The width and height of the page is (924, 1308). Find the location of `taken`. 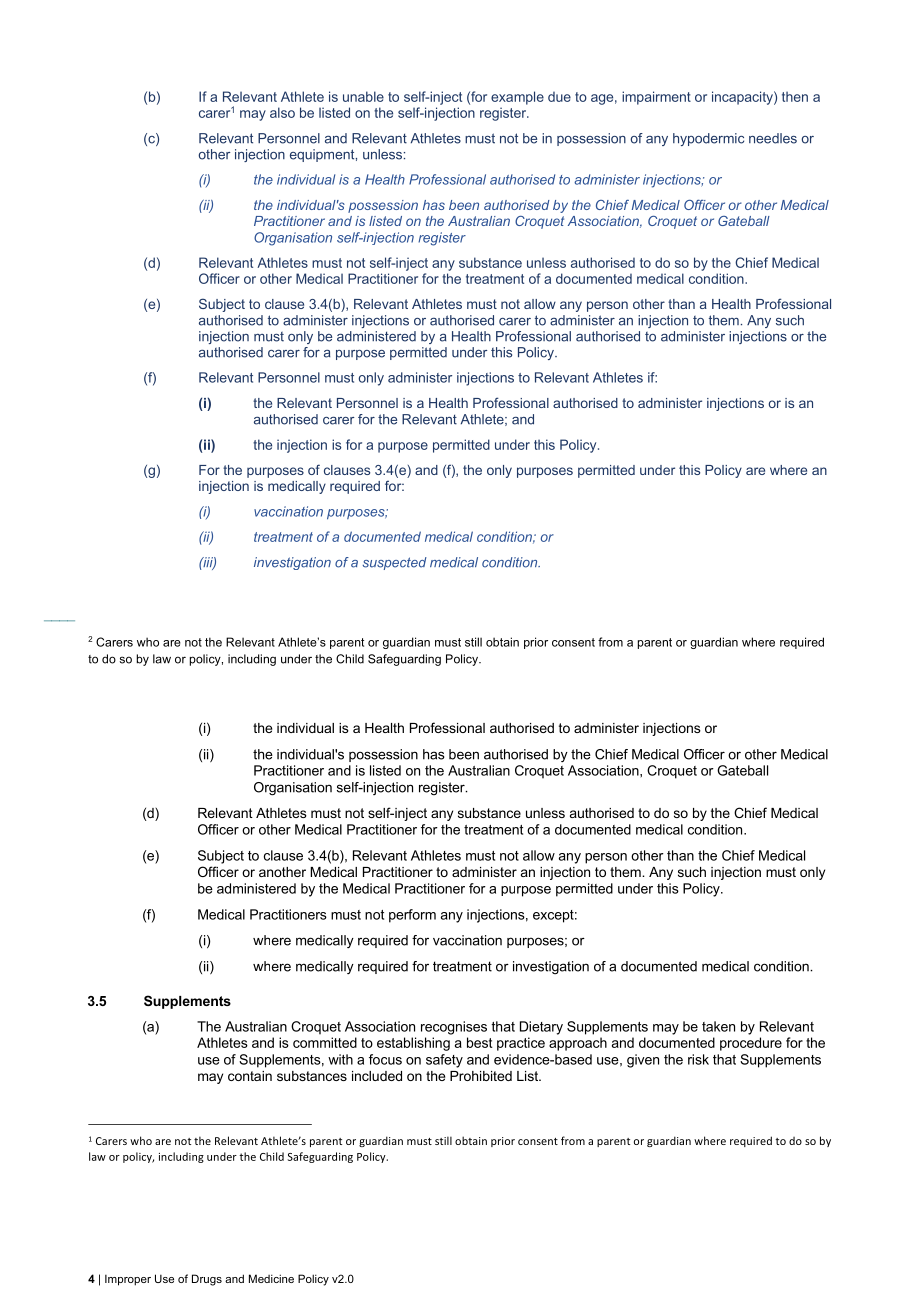

taken is located at coordinates (718, 1026).
